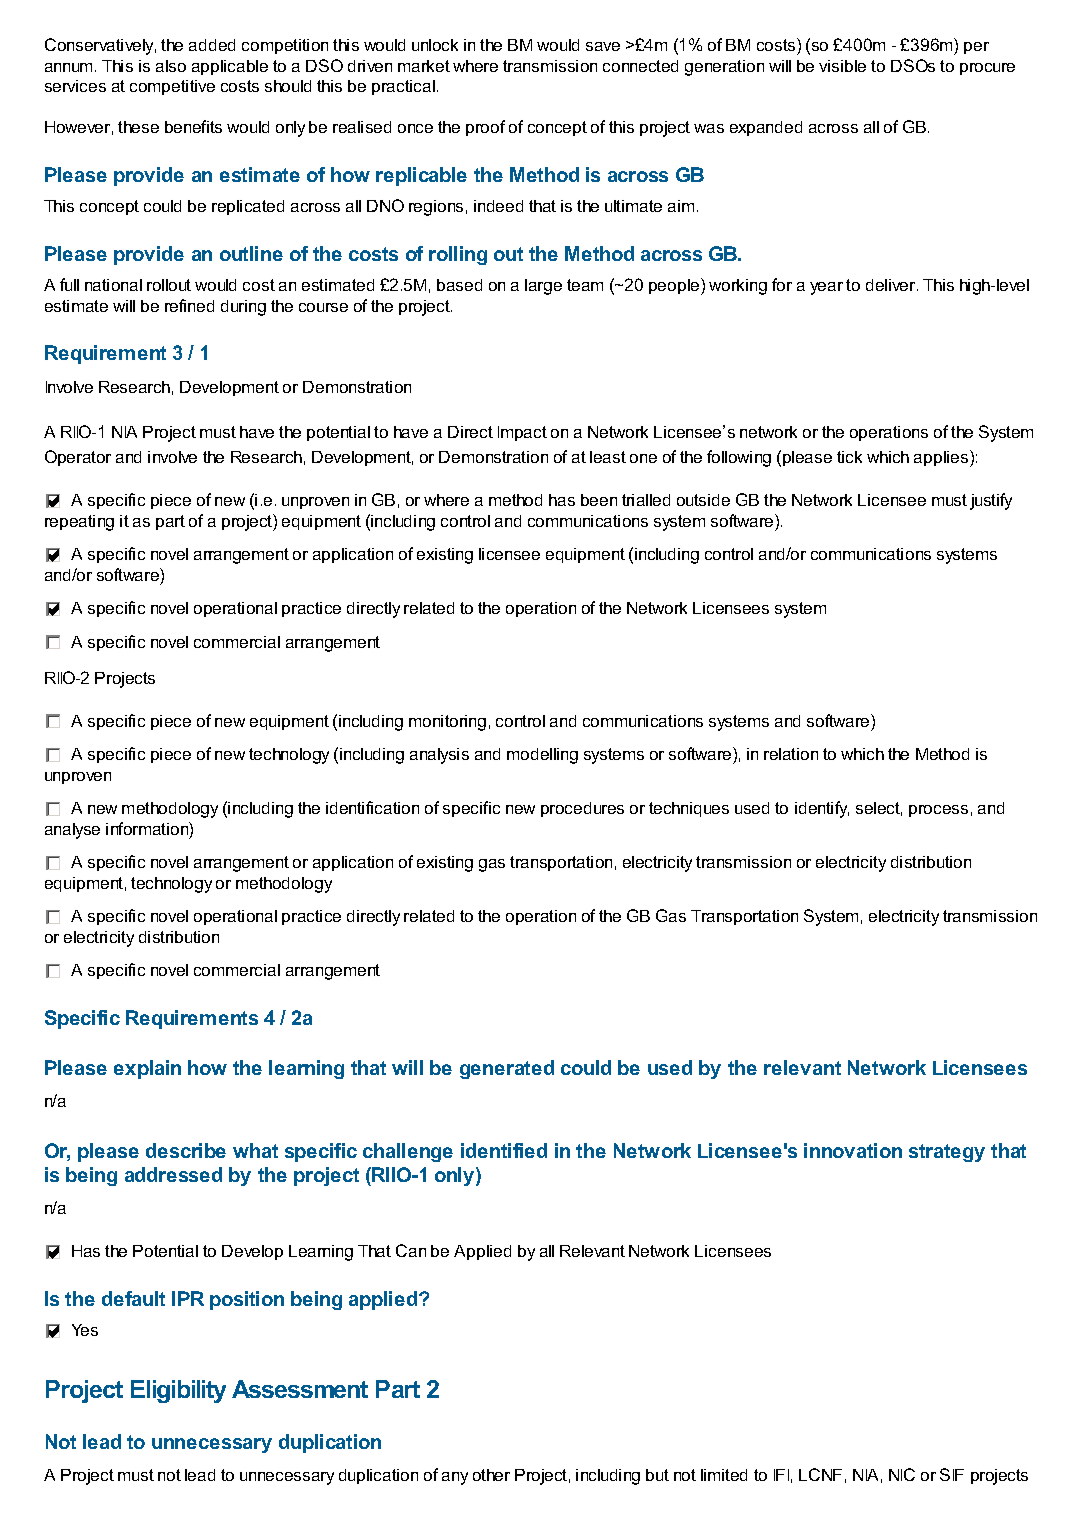  What do you see at coordinates (849, 457) in the screenshot?
I see `tick` at bounding box center [849, 457].
